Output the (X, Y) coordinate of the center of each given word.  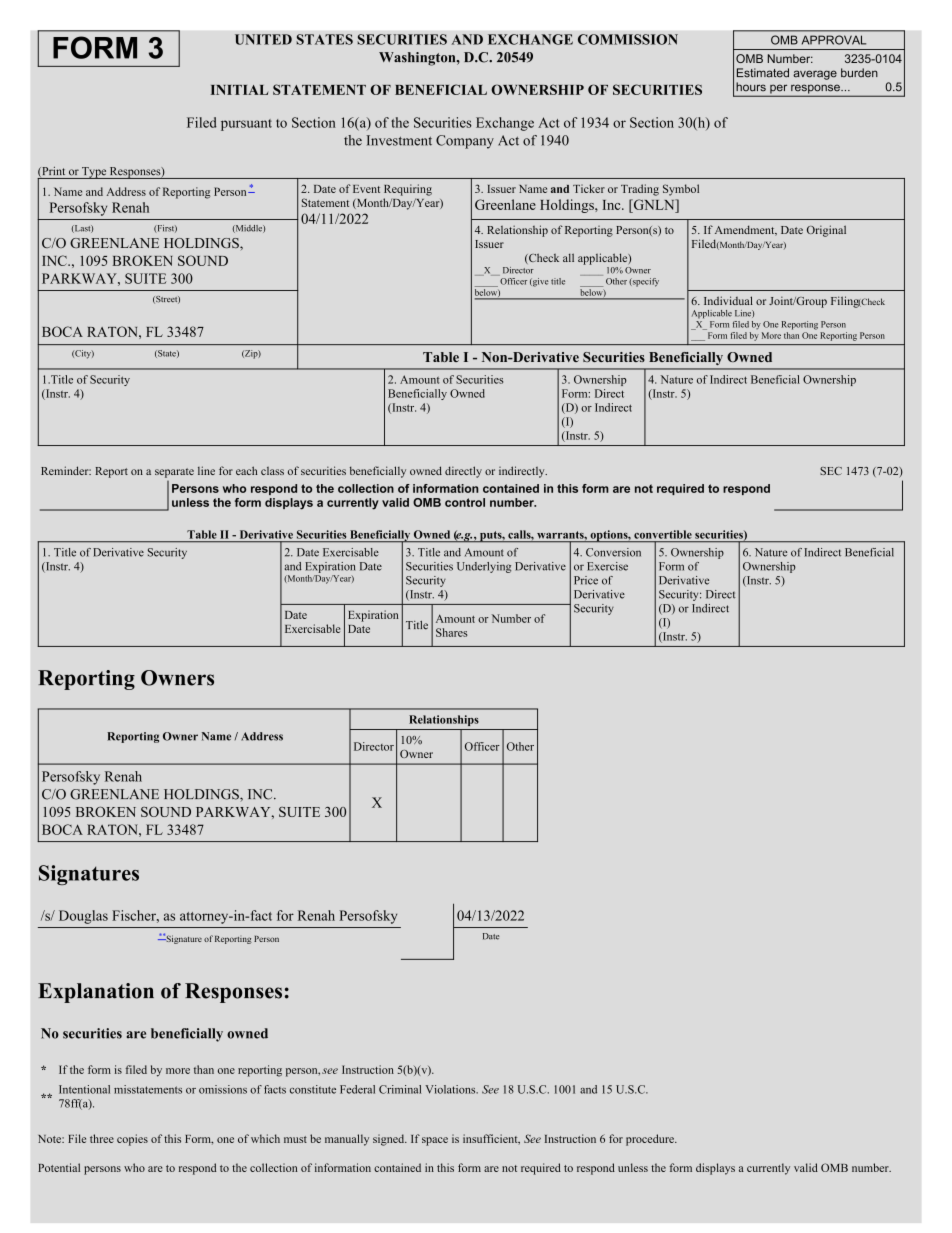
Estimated (763, 73)
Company (465, 142)
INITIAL (239, 90)
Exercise (607, 566)
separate (174, 473)
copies (132, 1140)
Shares (452, 632)
